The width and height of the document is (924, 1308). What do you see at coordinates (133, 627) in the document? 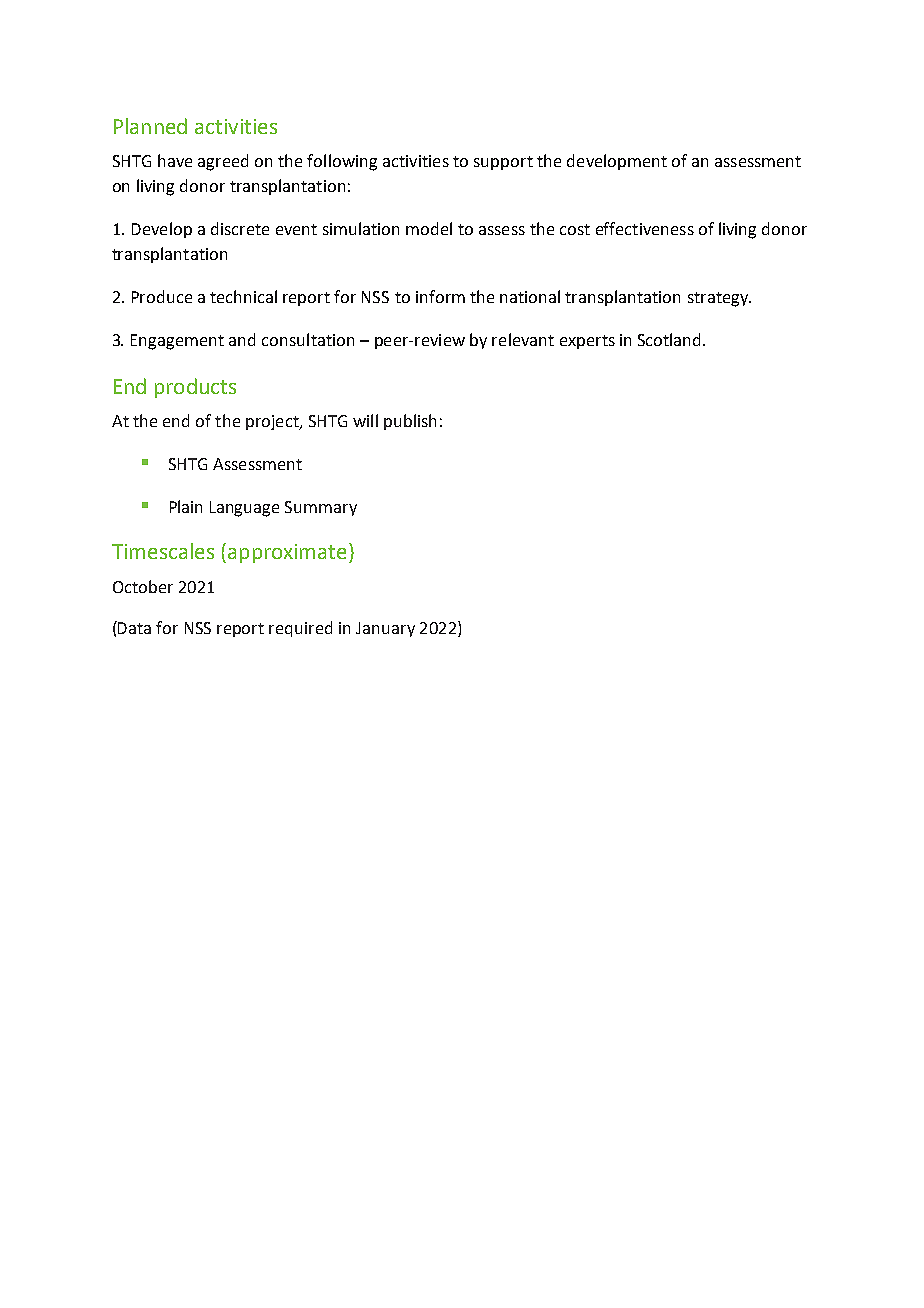
I see `Data` at bounding box center [133, 627].
